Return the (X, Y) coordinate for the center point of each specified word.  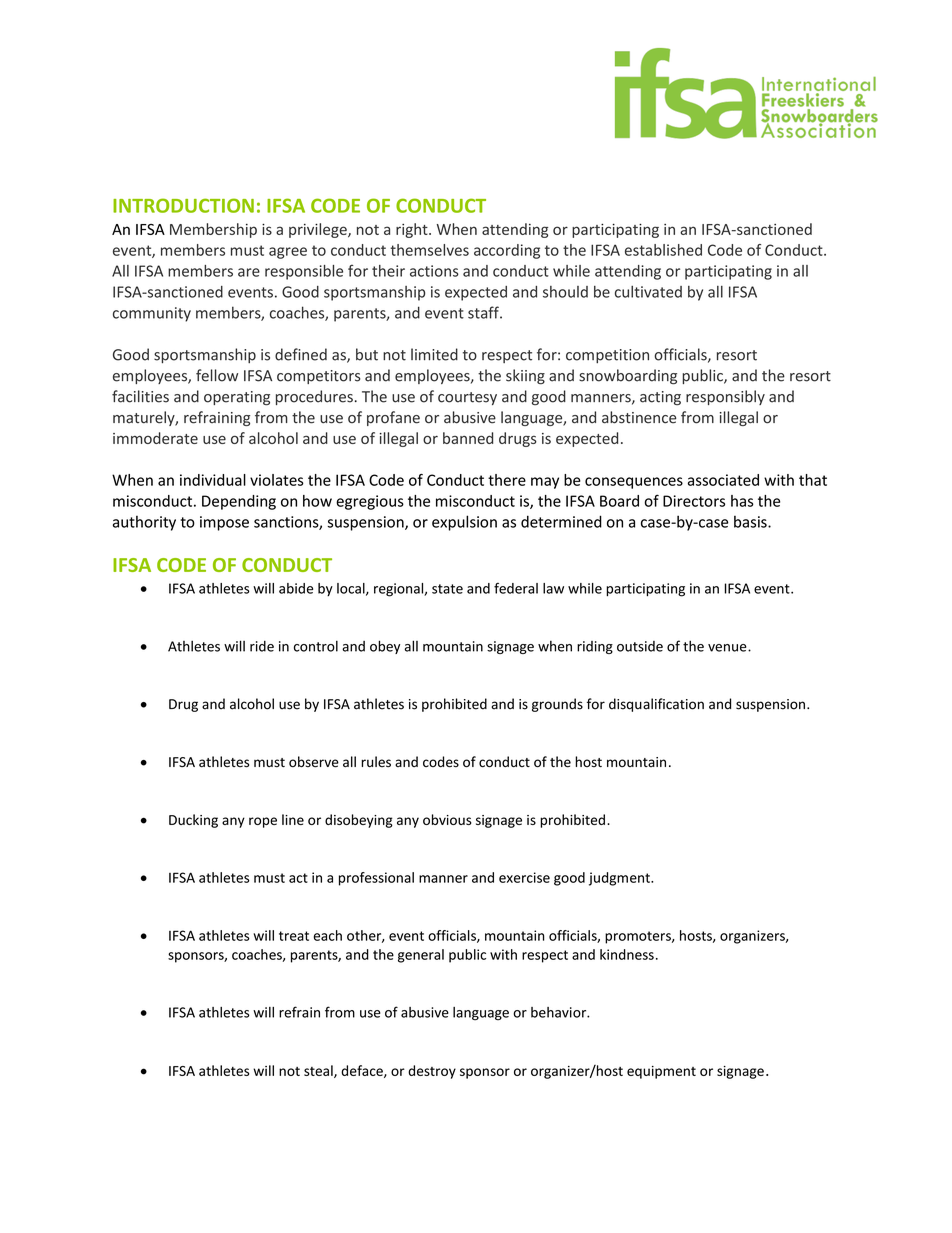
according (507, 251)
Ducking (193, 821)
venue (728, 648)
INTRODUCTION (183, 205)
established (663, 250)
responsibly (725, 397)
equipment (661, 1072)
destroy (432, 1072)
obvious (447, 819)
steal (319, 1071)
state (447, 589)
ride (262, 646)
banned (468, 438)
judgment (620, 879)
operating (237, 398)
